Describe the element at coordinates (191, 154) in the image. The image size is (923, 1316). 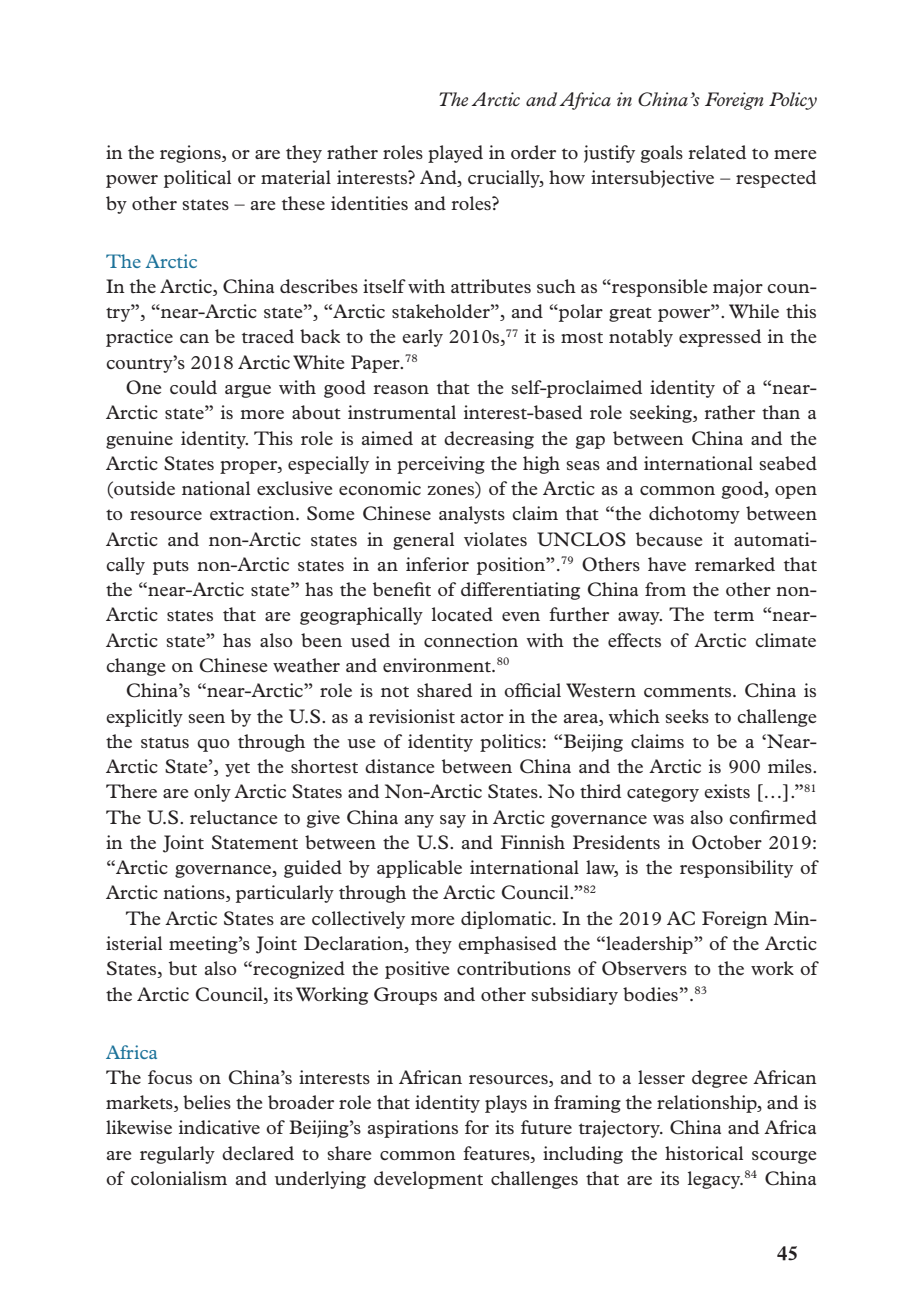
I see `regions` at that location.
